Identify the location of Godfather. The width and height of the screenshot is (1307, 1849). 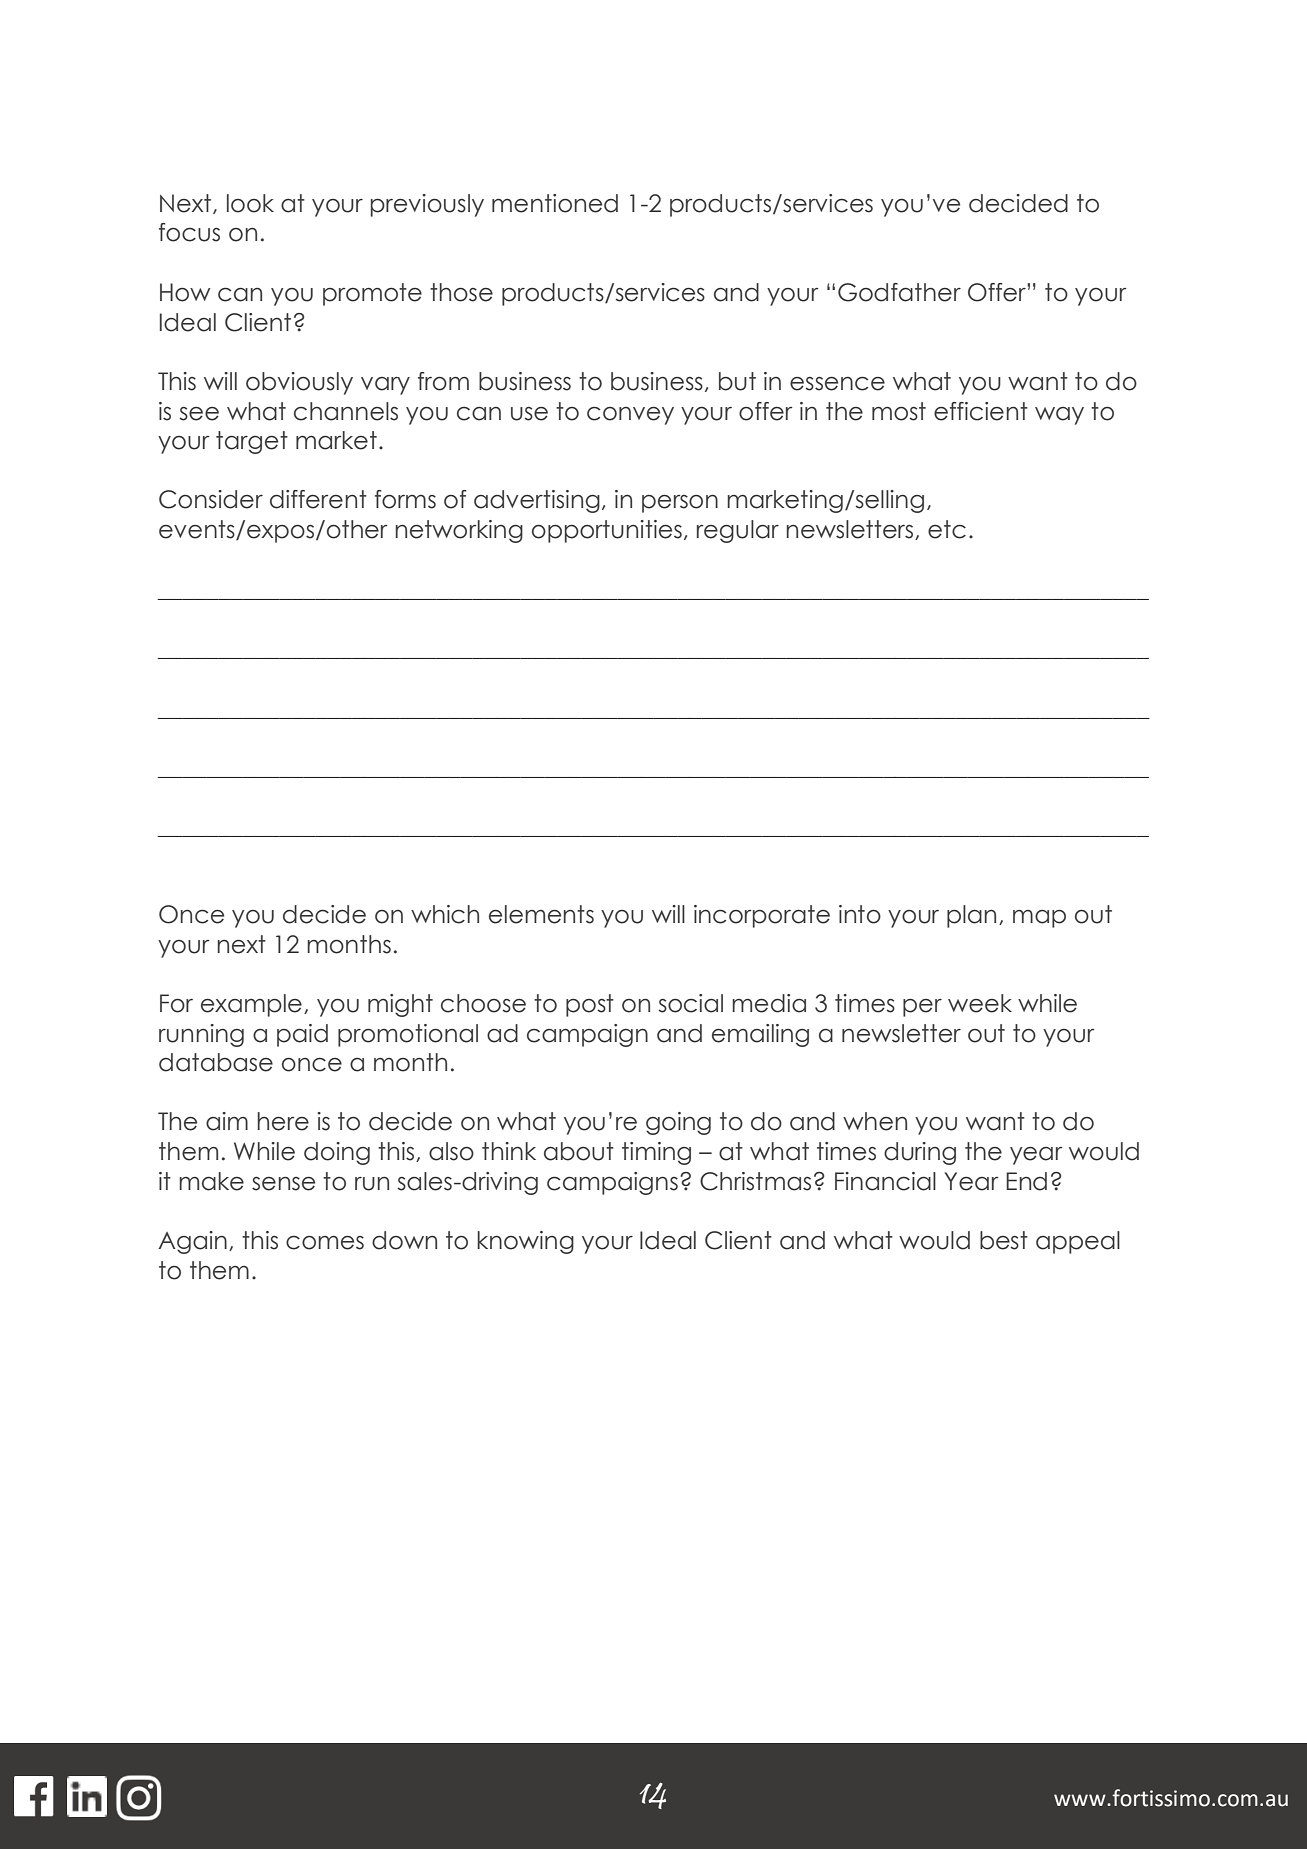
(899, 292).
